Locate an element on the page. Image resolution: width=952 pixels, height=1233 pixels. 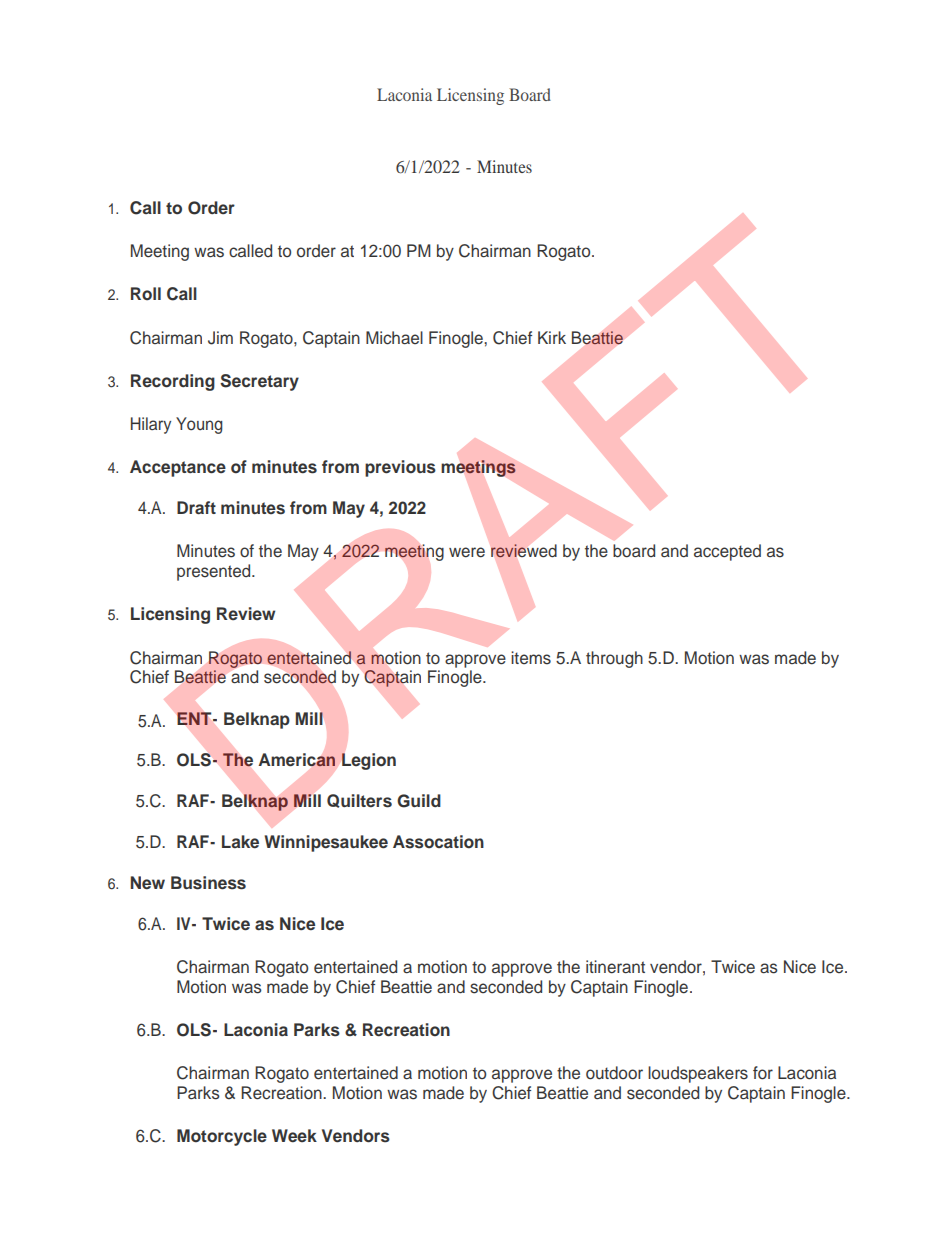
loudspeakers is located at coordinates (698, 1074).
